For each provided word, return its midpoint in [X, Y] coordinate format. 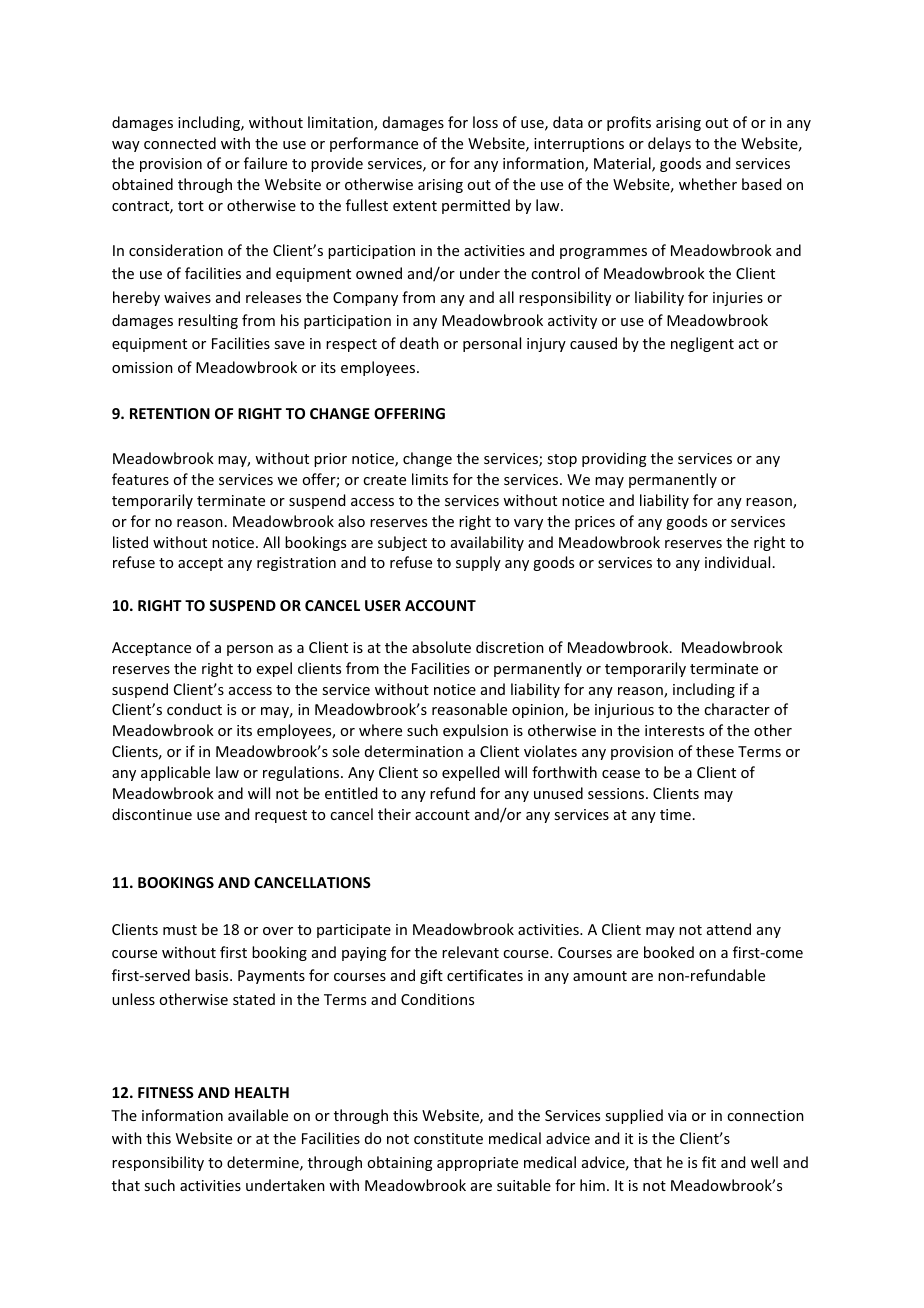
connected [180, 143]
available [258, 1115]
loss [485, 122]
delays [669, 144]
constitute [448, 1138]
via [677, 1115]
